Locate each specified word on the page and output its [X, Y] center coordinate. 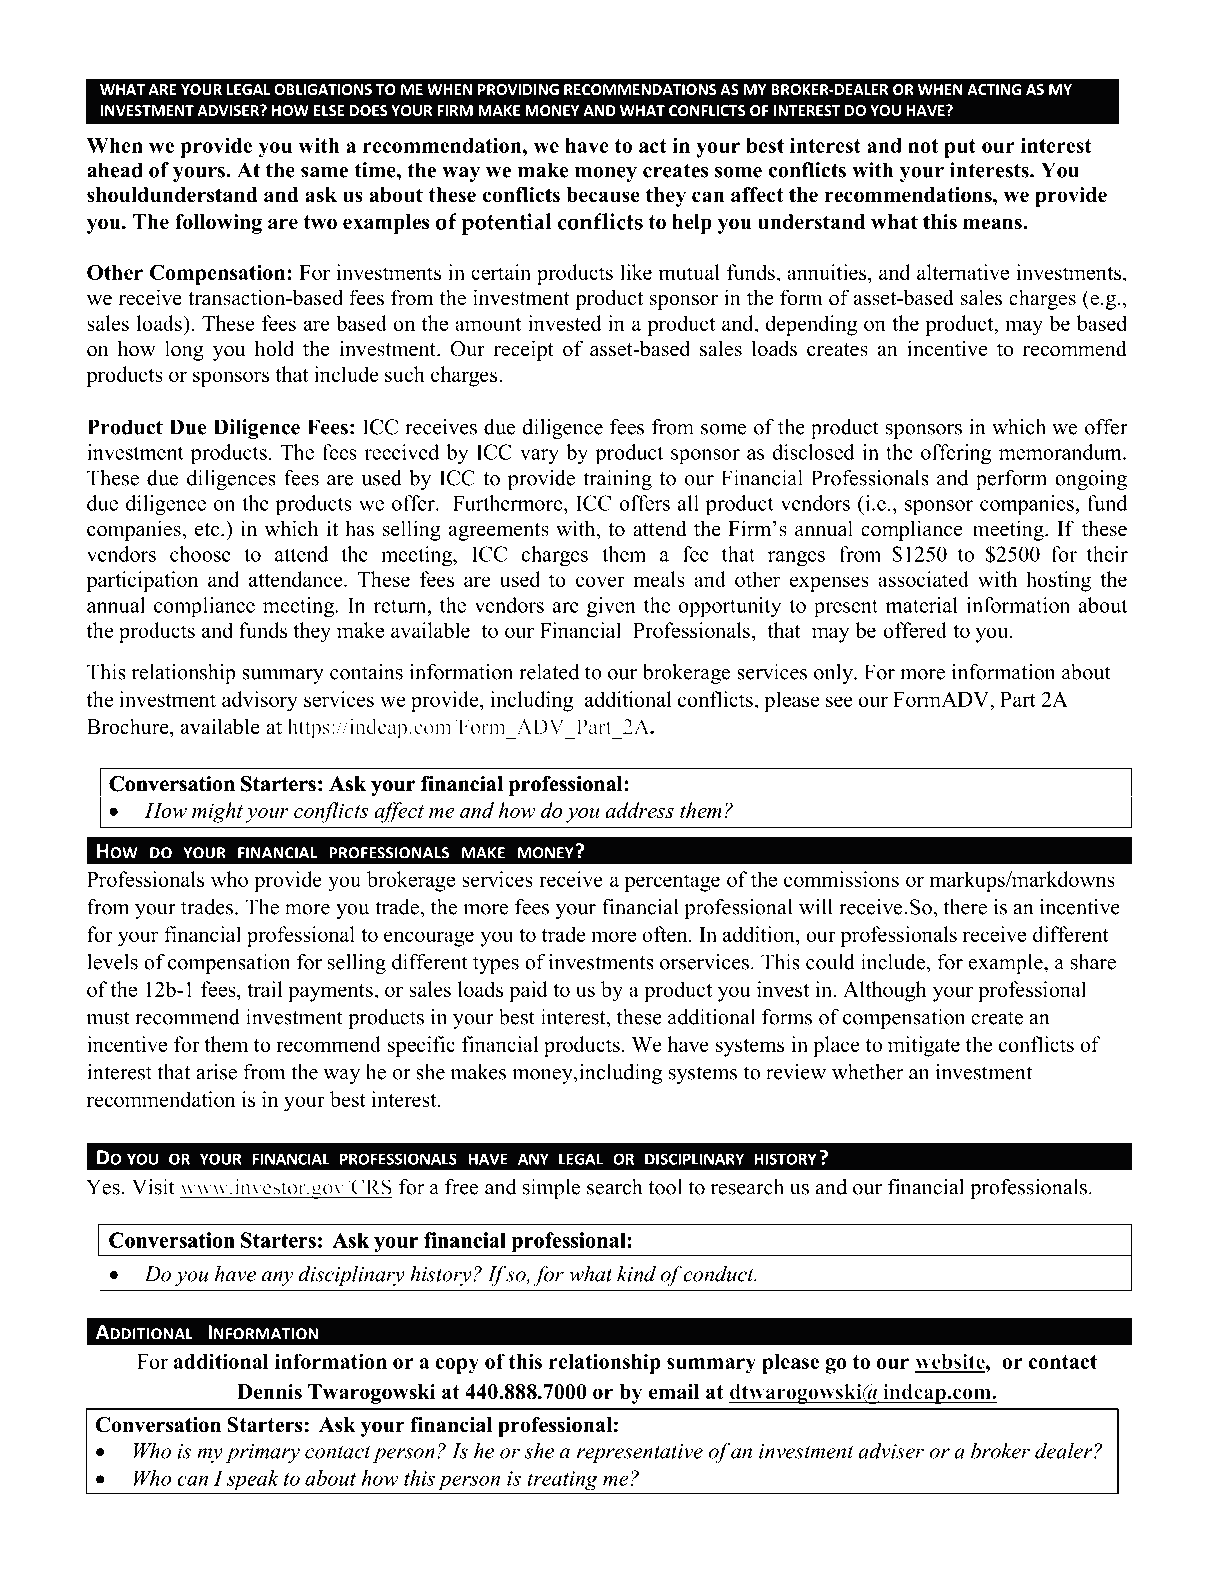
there [965, 907]
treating [562, 1480]
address [640, 810]
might [217, 812]
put [960, 148]
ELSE [329, 110]
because [603, 195]
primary [263, 1453]
